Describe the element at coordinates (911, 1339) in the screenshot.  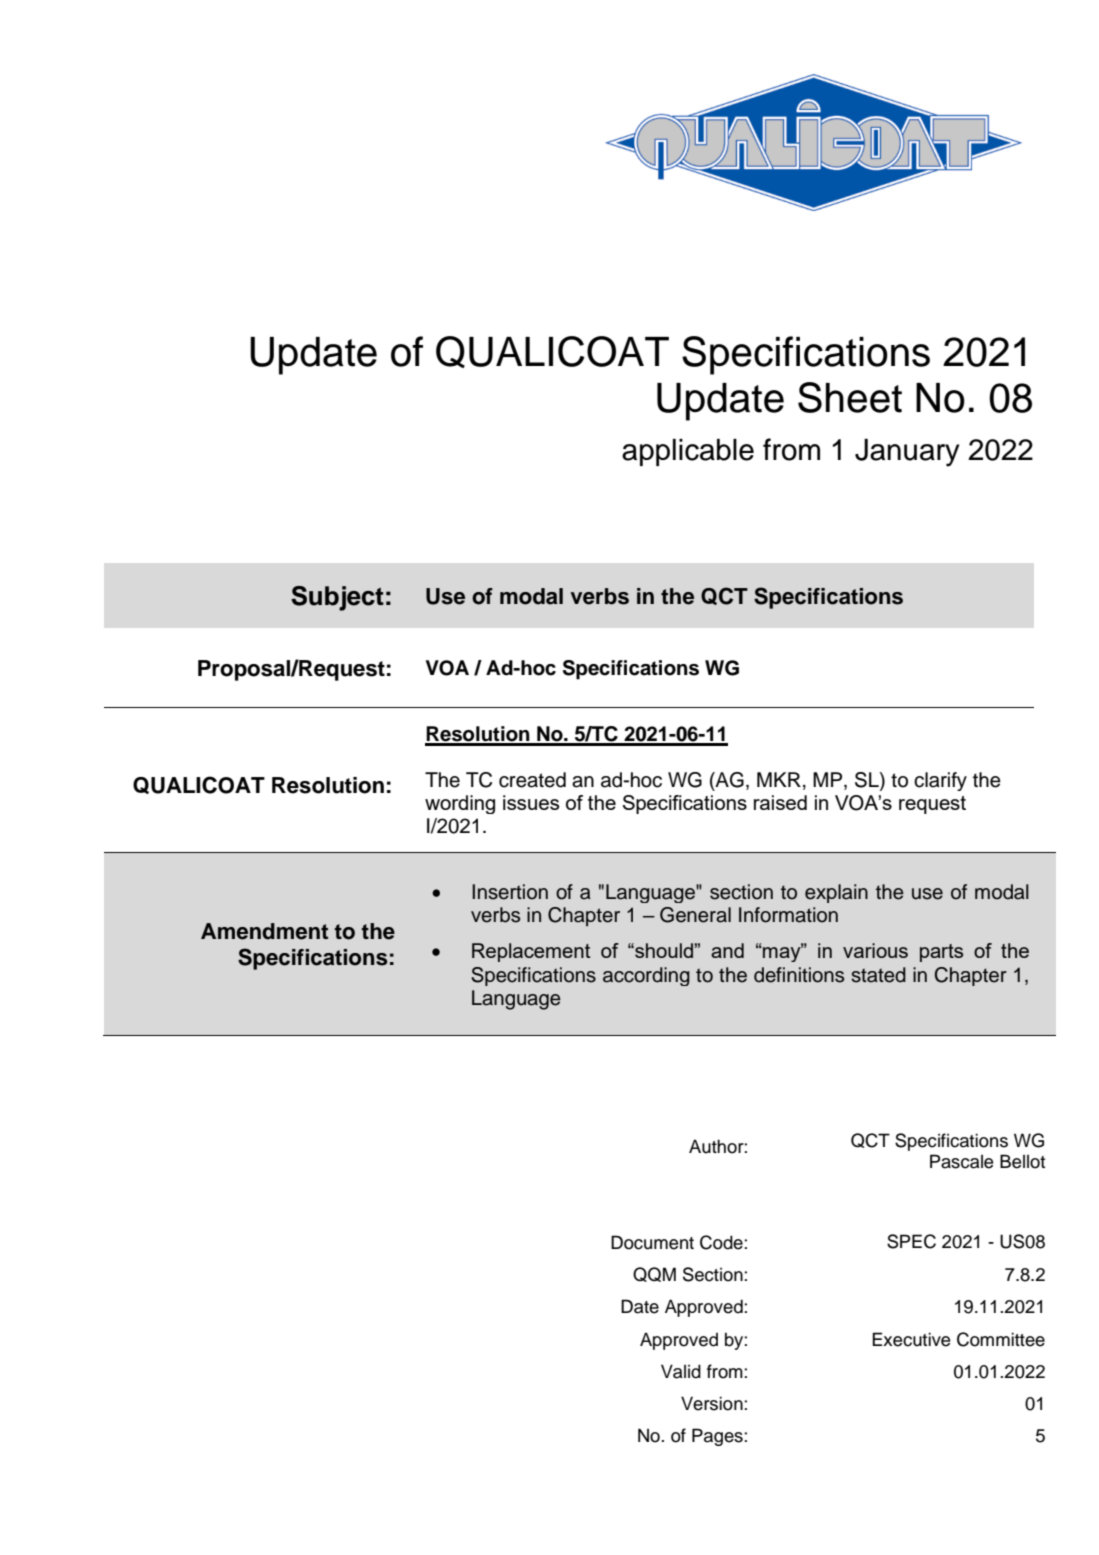
I see `Executive` at that location.
